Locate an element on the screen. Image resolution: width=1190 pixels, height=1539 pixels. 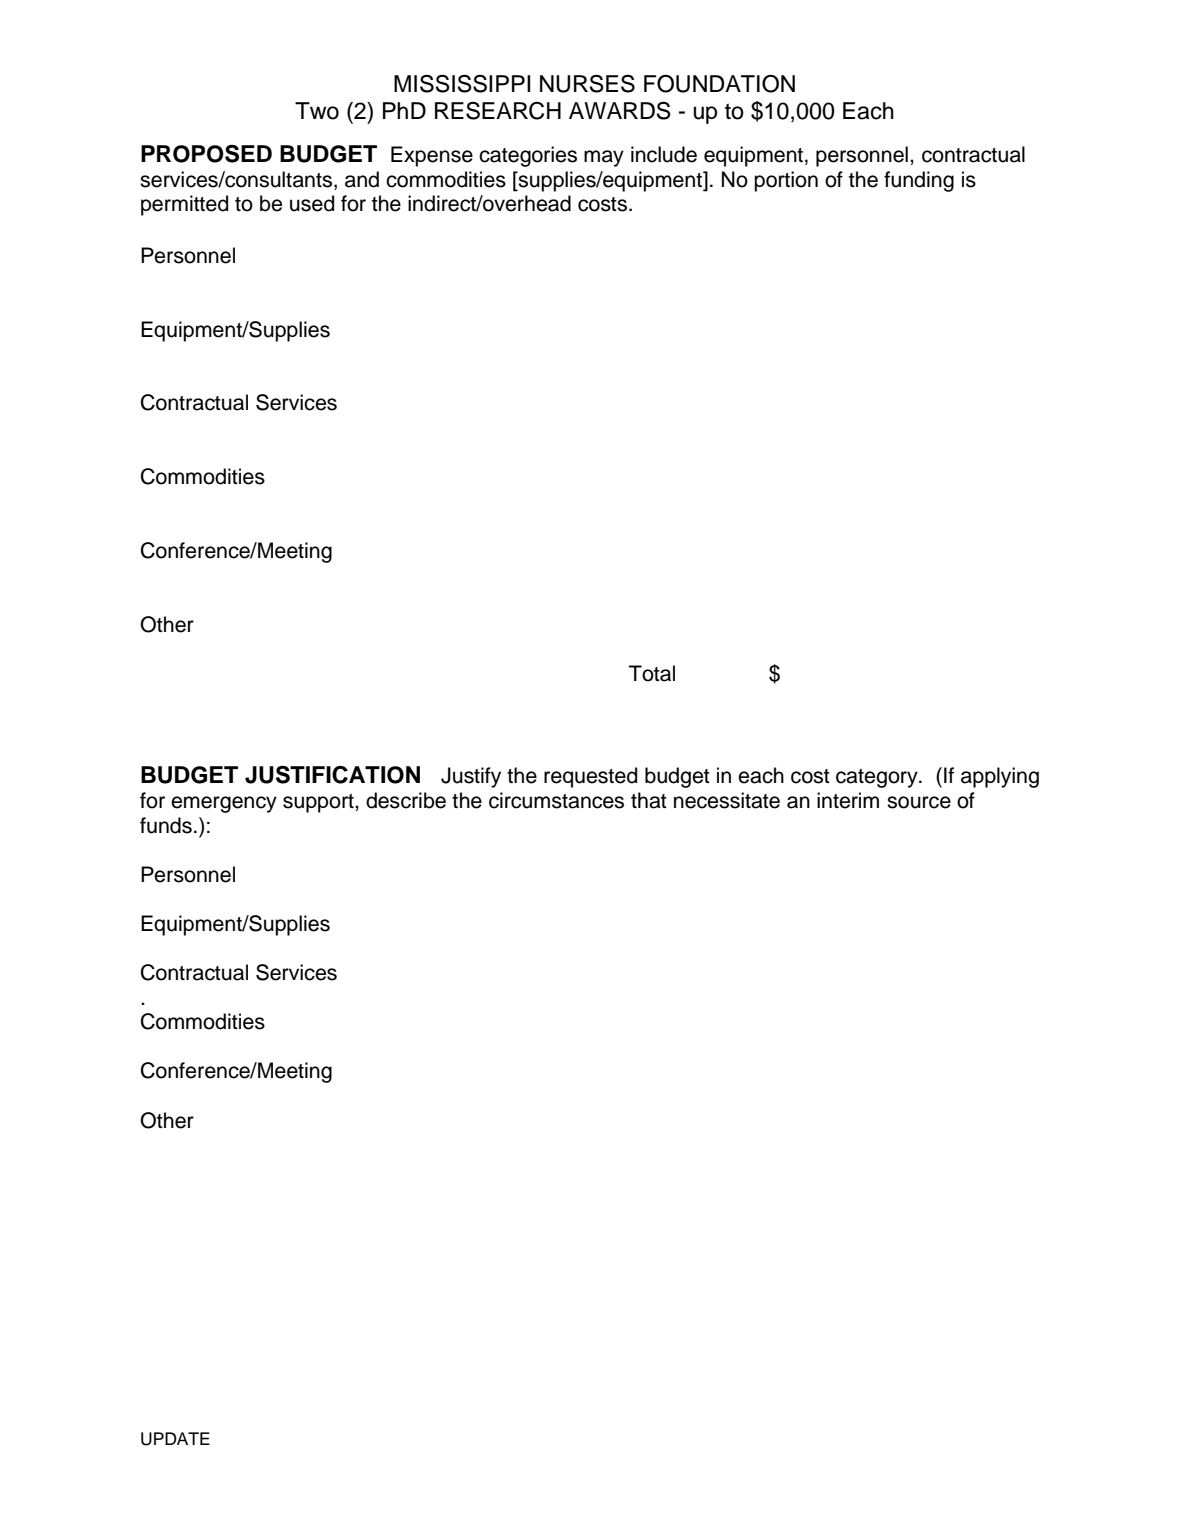
category is located at coordinates (878, 778).
